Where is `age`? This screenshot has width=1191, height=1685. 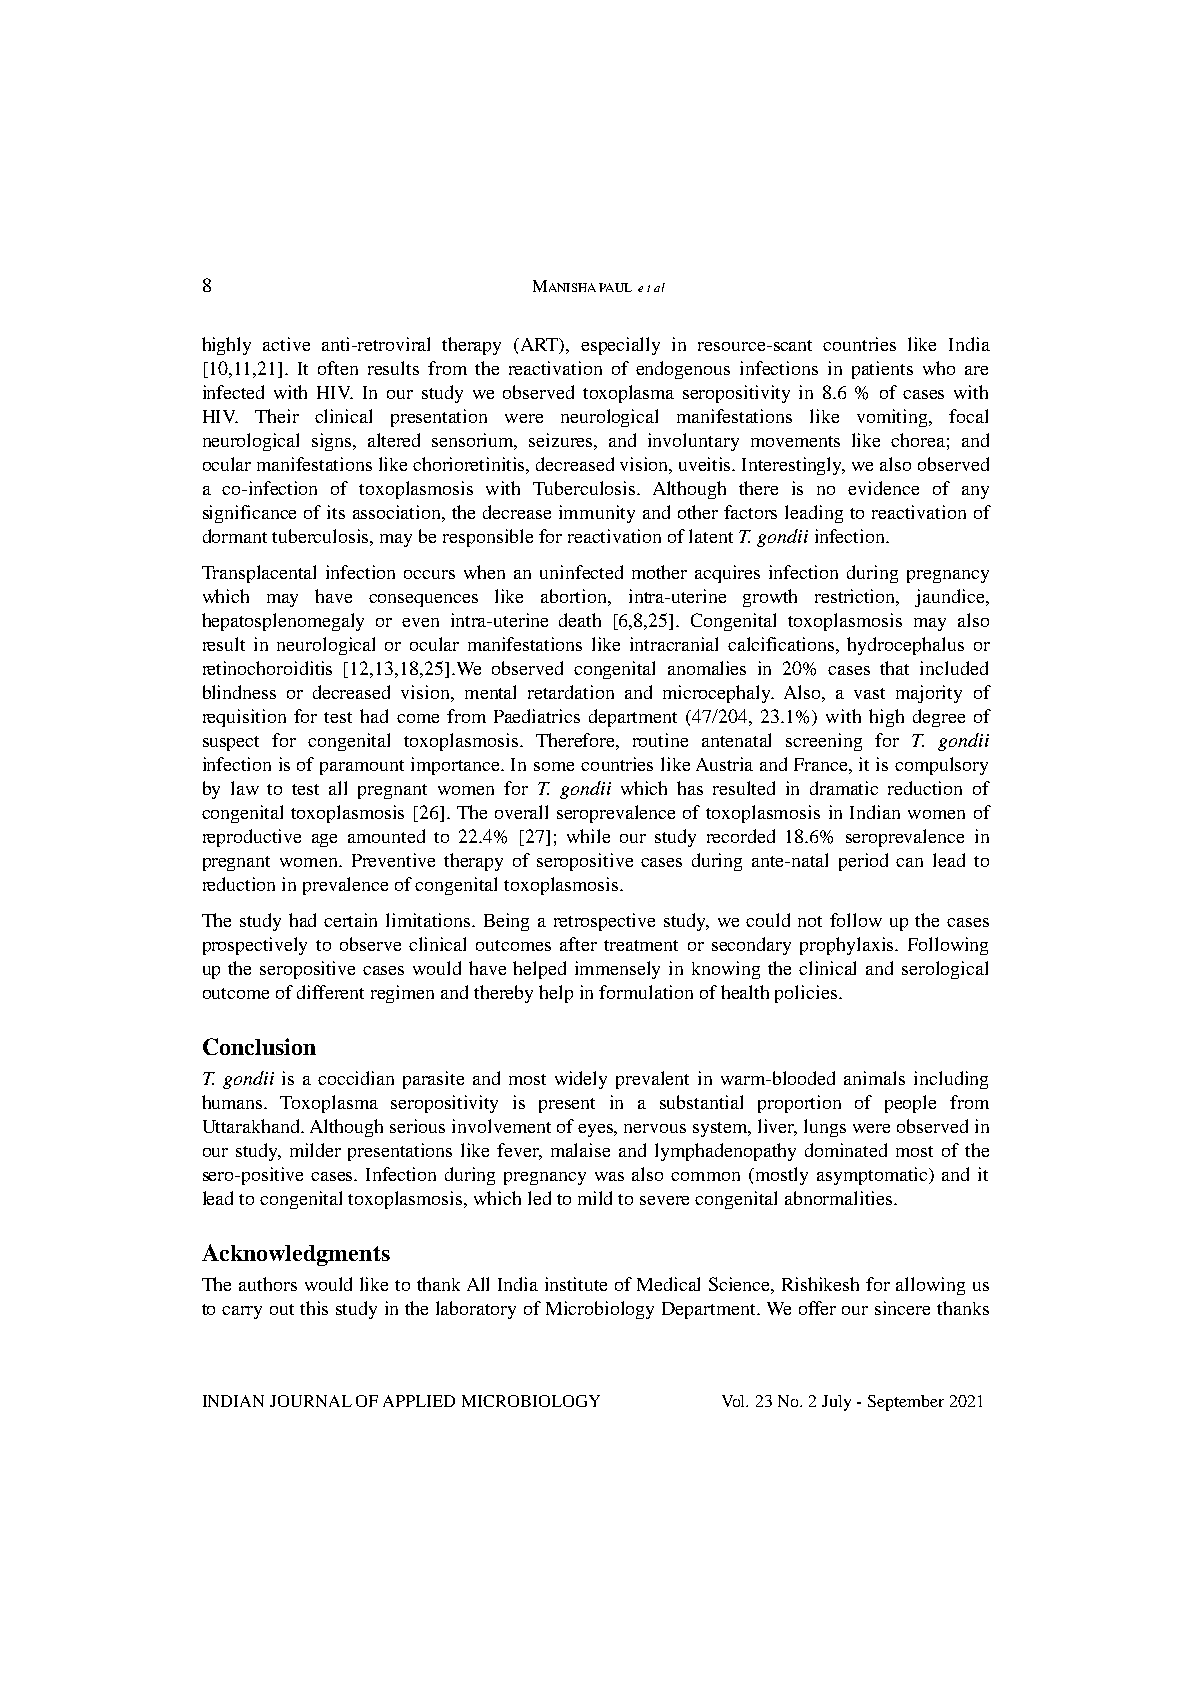
age is located at coordinates (324, 840).
